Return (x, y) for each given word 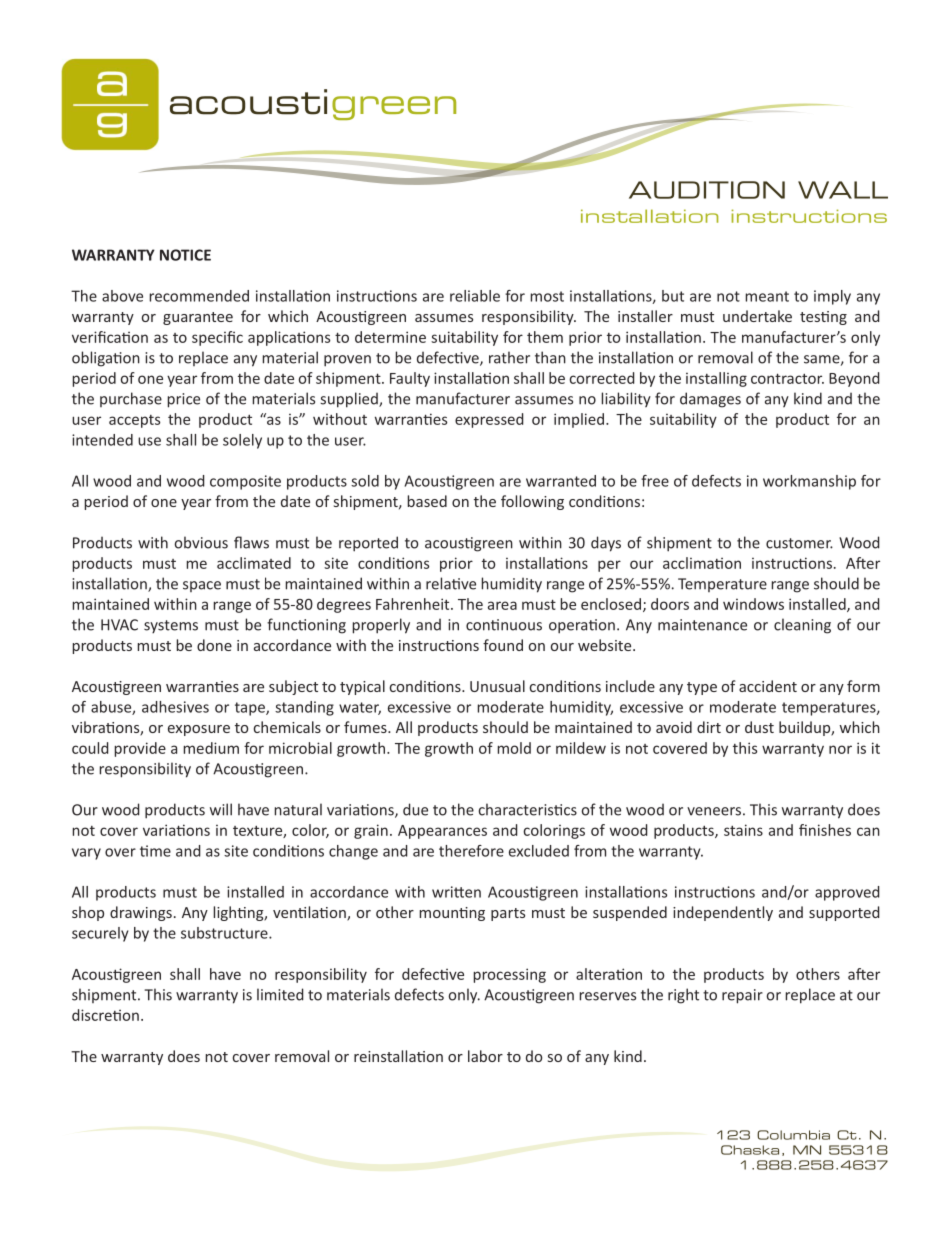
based (427, 501)
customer (799, 543)
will (221, 809)
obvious (201, 542)
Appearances (442, 832)
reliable (475, 296)
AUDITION (707, 190)
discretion (105, 1015)
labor (485, 1056)
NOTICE (185, 255)
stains (743, 830)
